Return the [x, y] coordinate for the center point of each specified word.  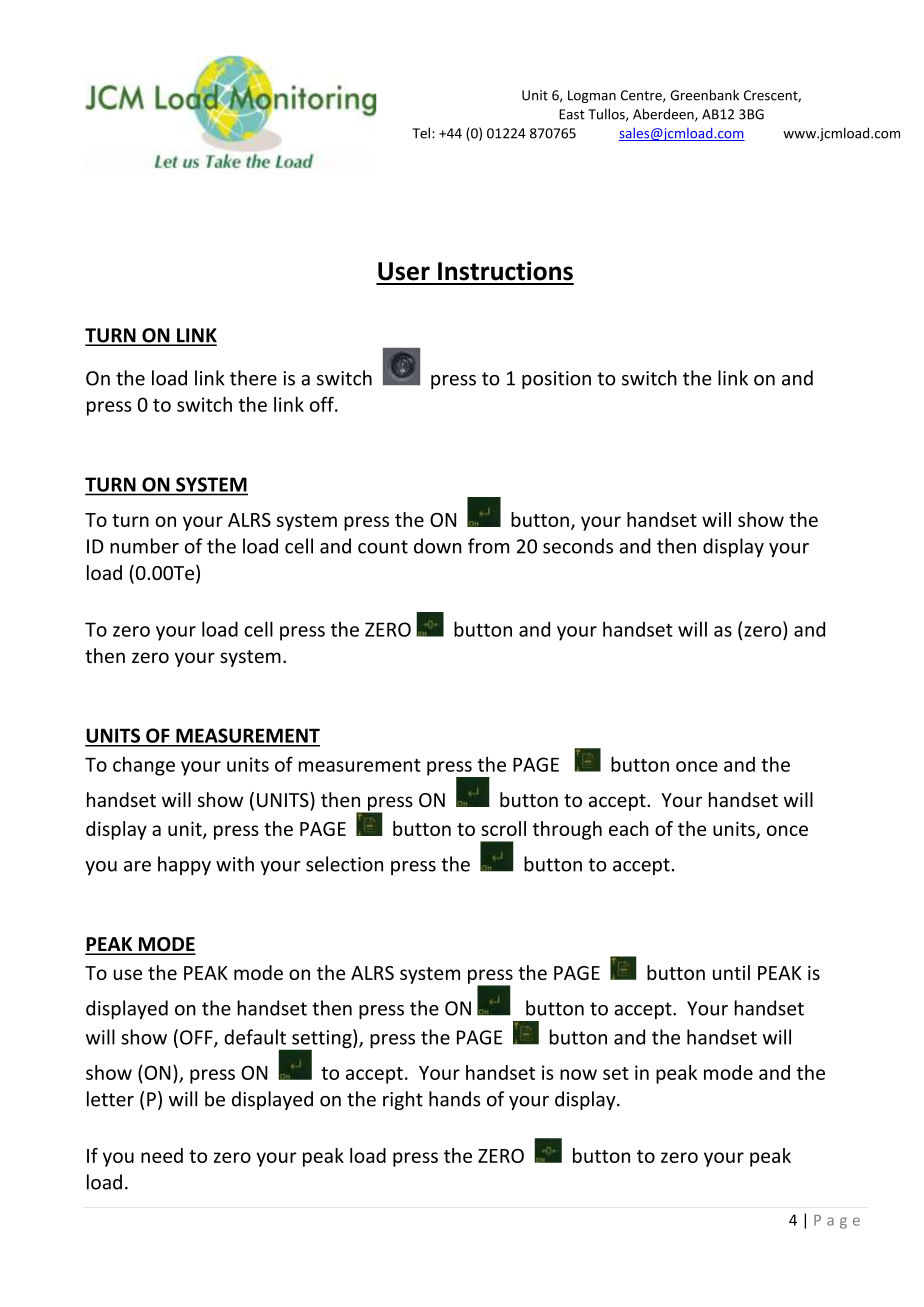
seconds [578, 546]
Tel [421, 133]
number [144, 546]
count [383, 547]
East [572, 114]
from [488, 546]
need [162, 1155]
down [437, 546]
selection [344, 864]
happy [184, 865]
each [629, 828]
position [556, 380]
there [253, 378]
